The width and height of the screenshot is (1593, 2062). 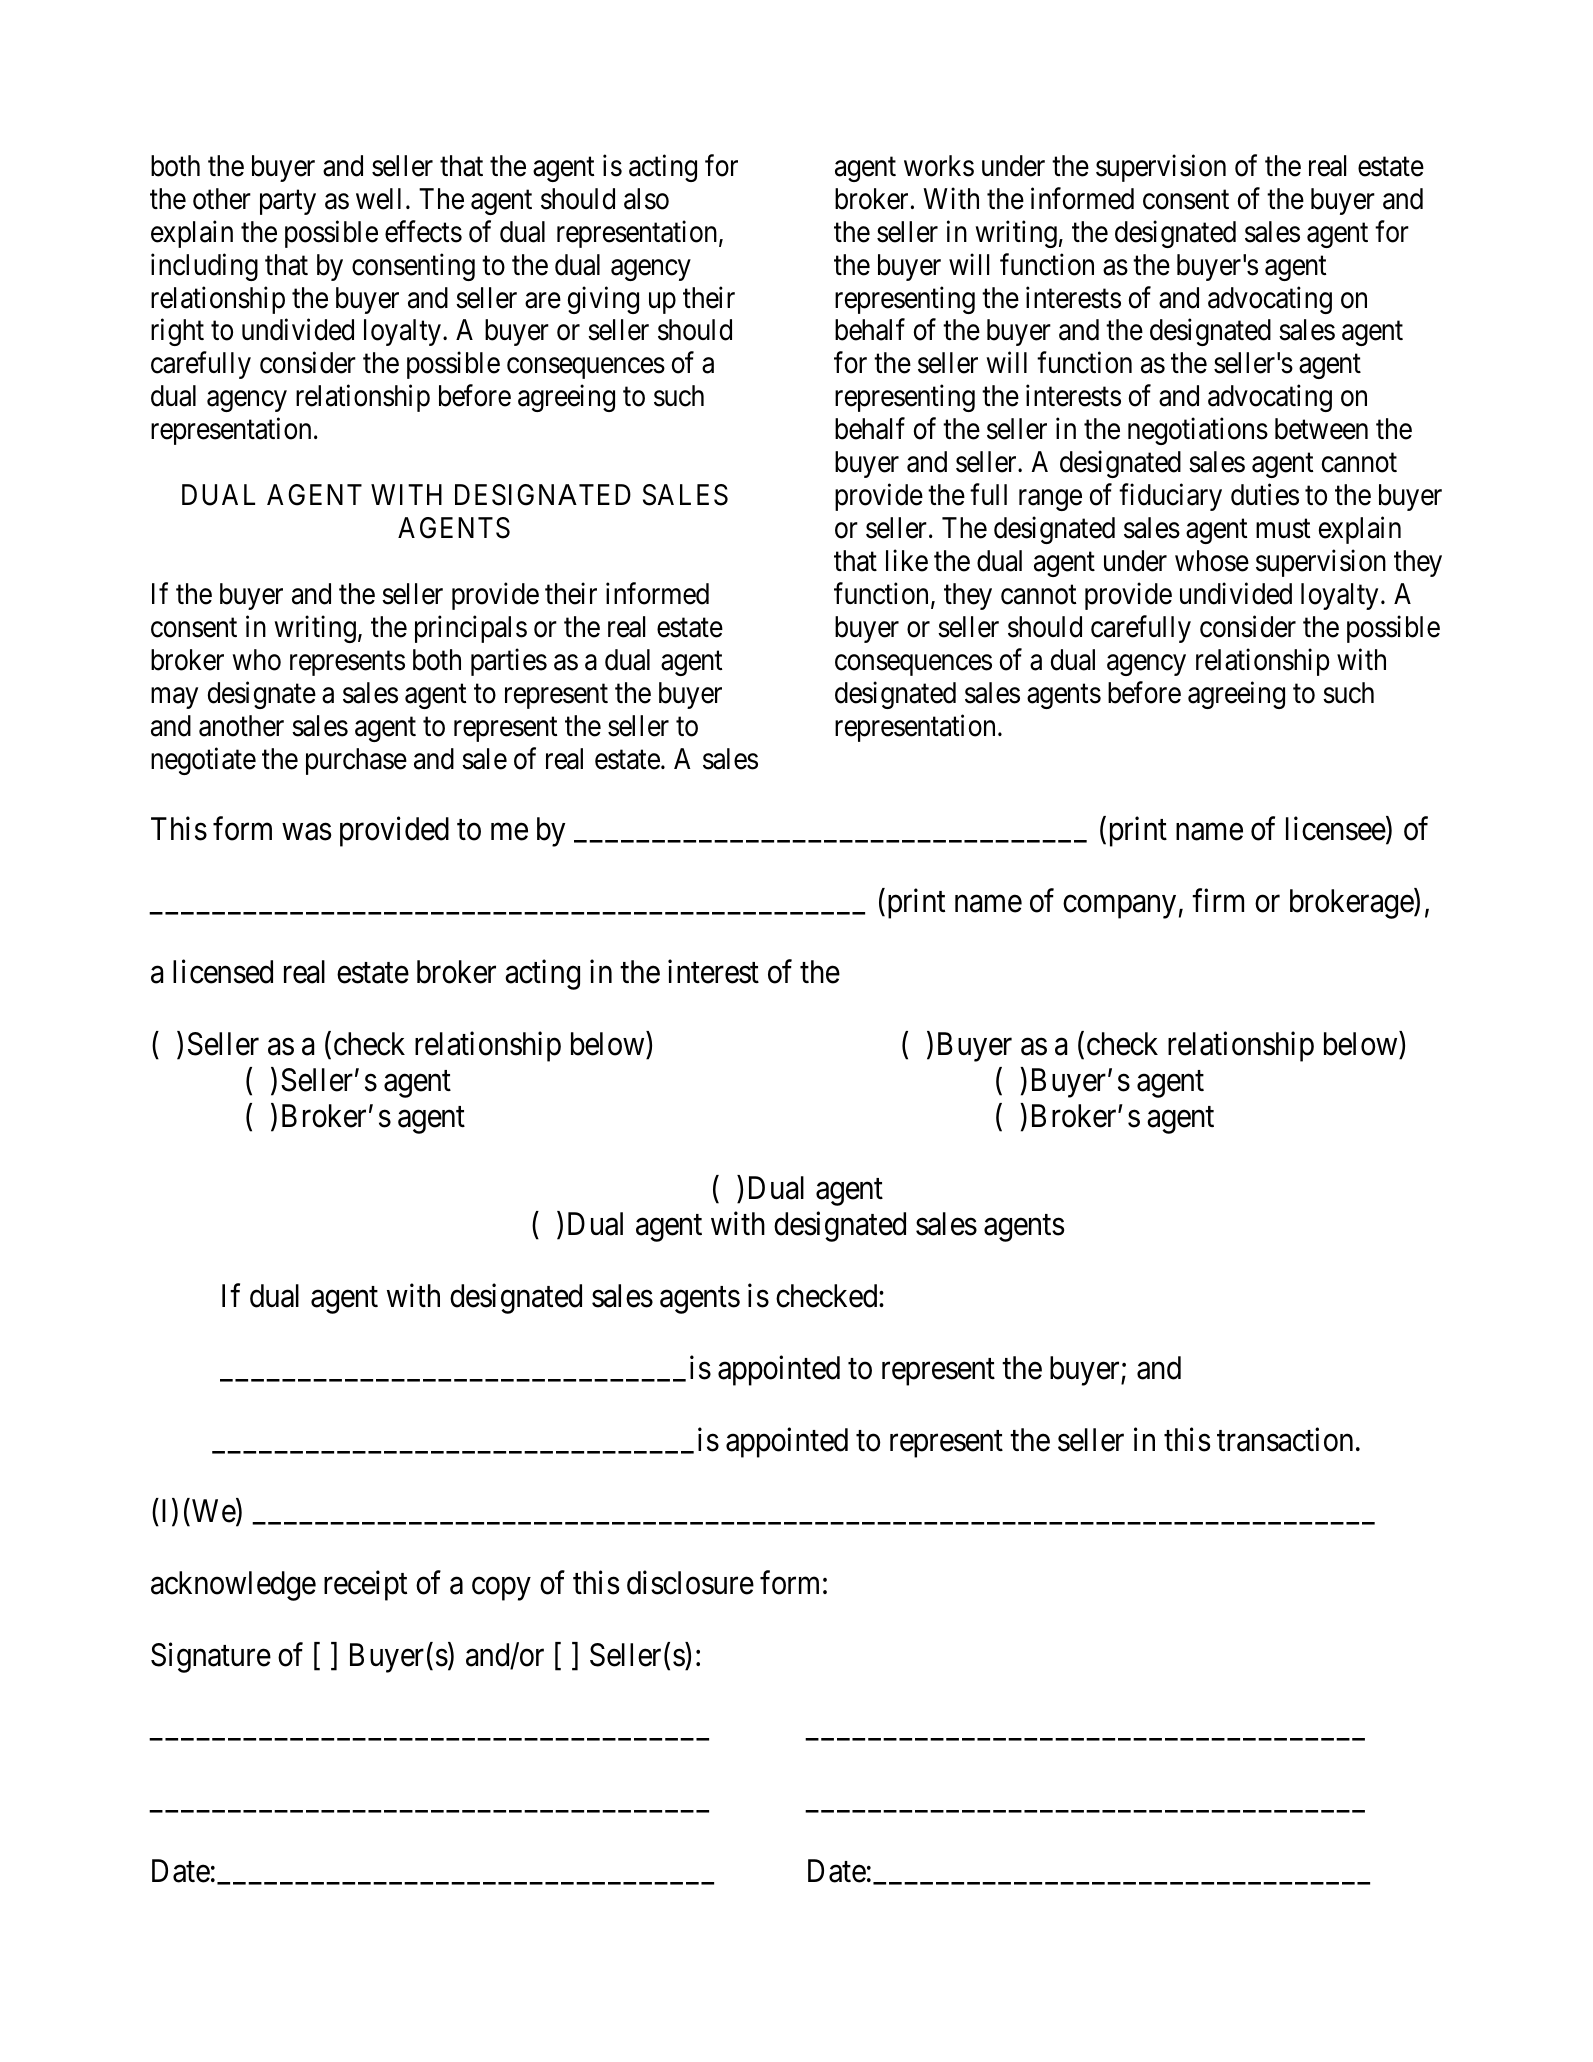 What do you see at coordinates (1212, 561) in the screenshot?
I see `whose` at bounding box center [1212, 561].
